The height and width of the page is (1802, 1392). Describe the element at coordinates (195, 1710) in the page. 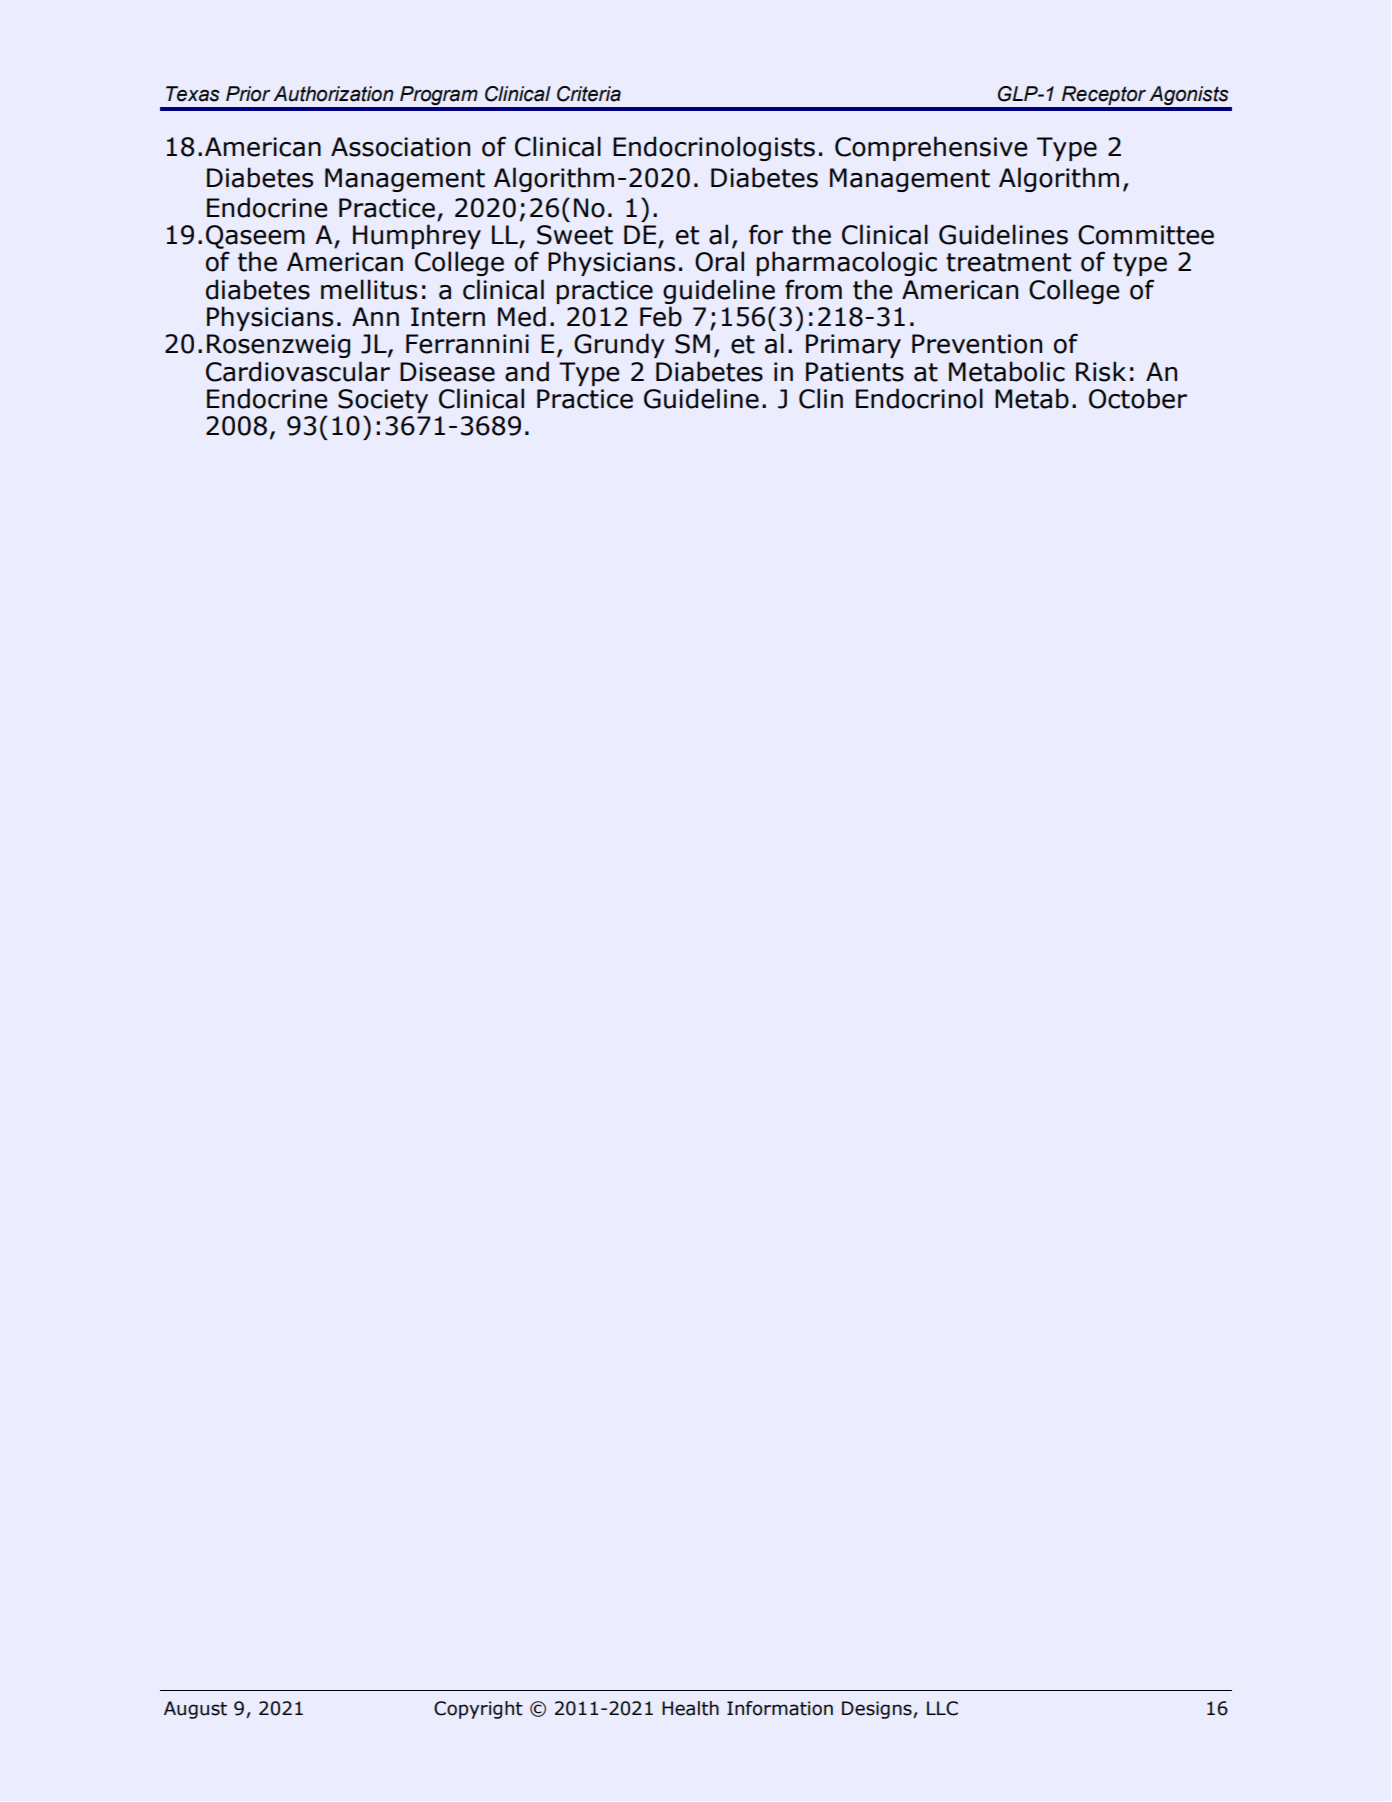

I see `August` at that location.
